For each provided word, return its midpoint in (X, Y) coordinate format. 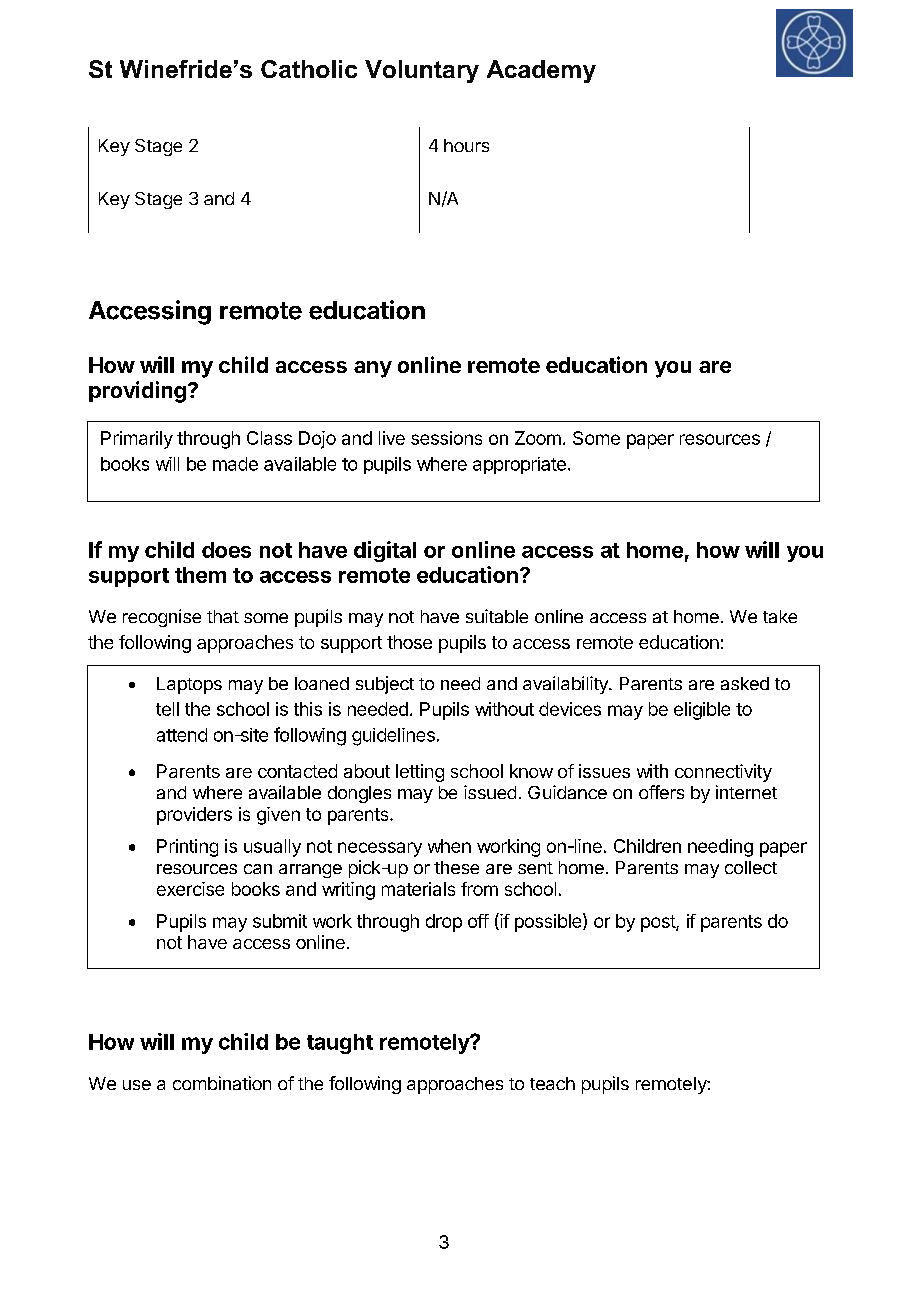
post (659, 923)
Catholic (309, 69)
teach (552, 1083)
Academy (541, 71)
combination (222, 1083)
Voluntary (422, 71)
